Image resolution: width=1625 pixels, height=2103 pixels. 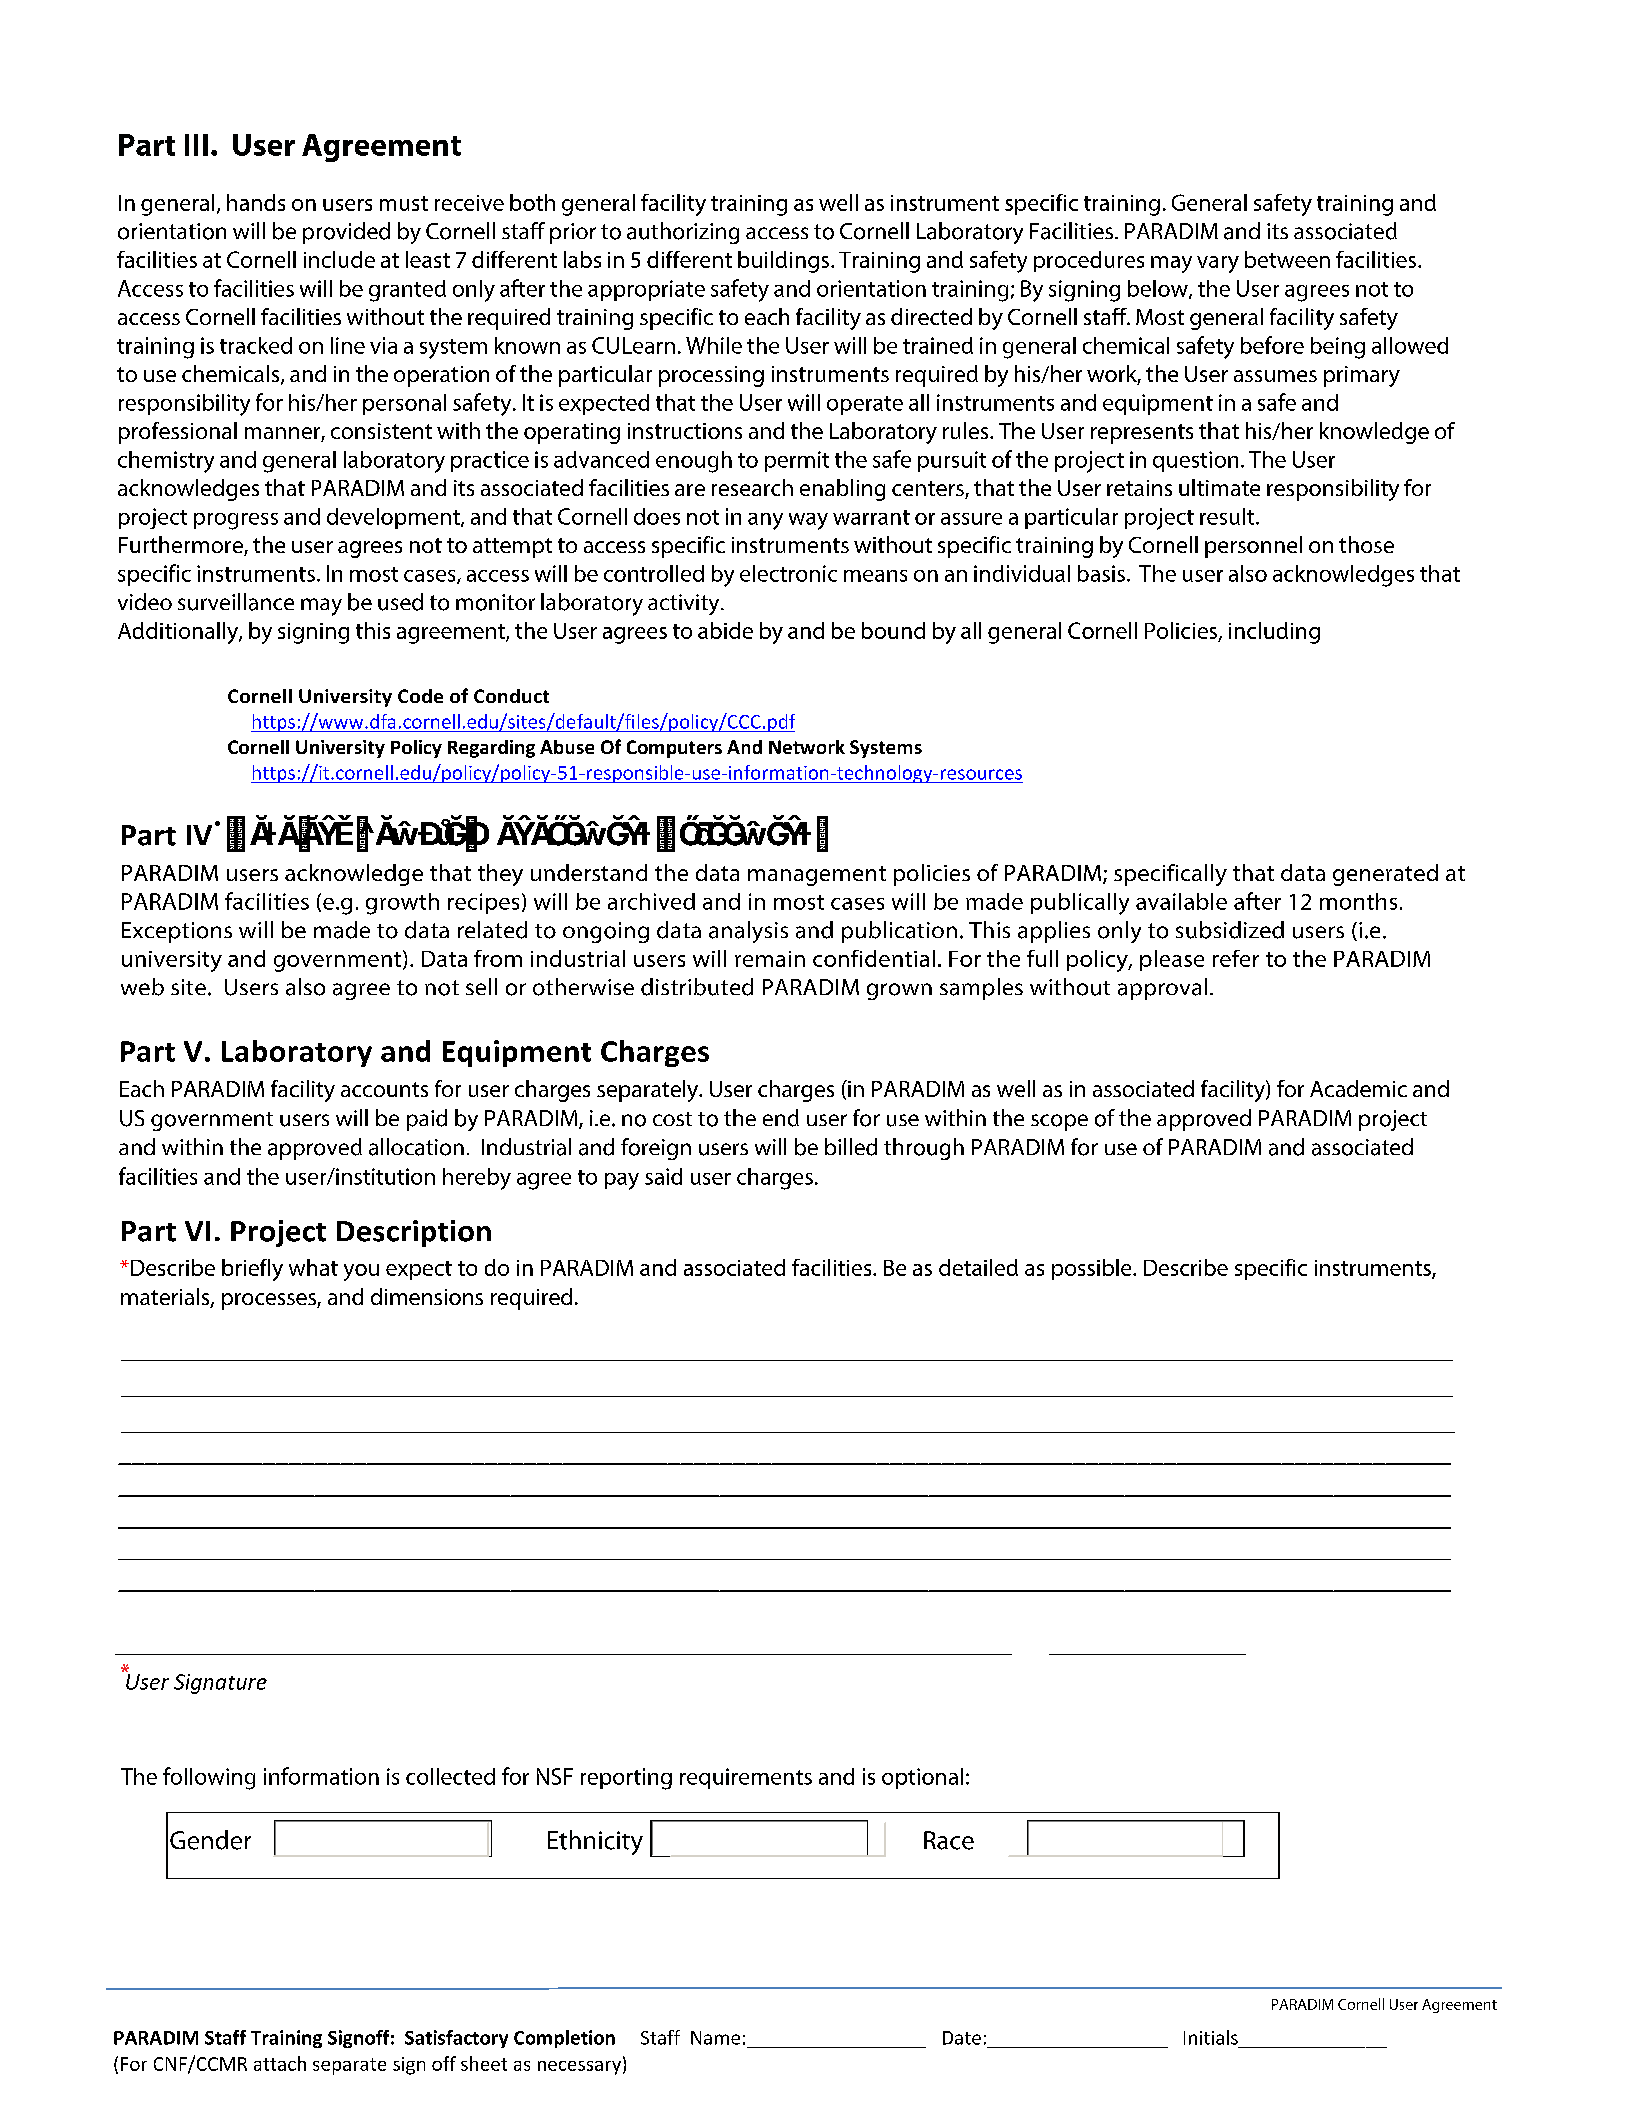 I want to click on Academic, so click(x=1358, y=1088).
